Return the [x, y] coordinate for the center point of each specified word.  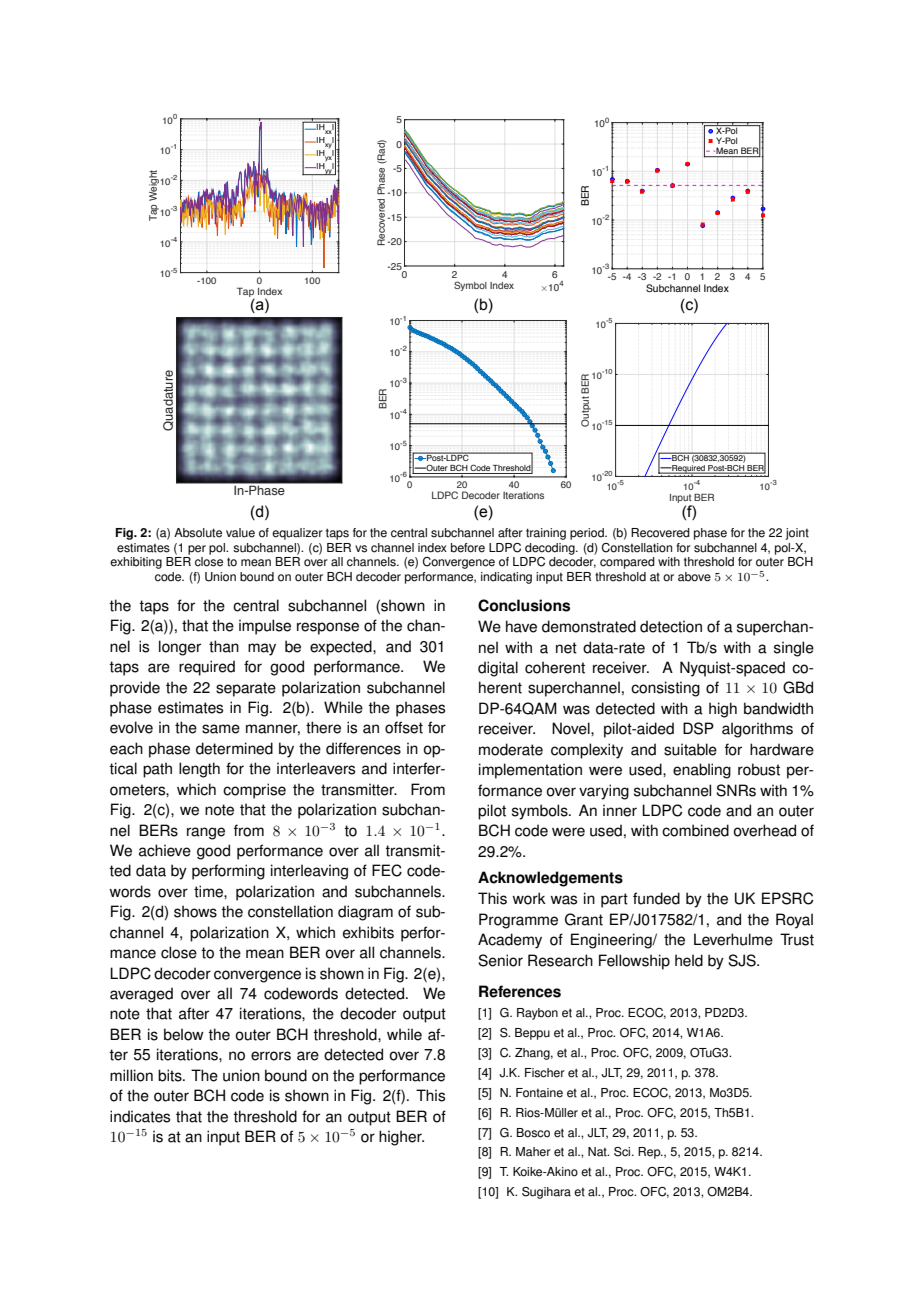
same [221, 729]
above [694, 577]
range [206, 833]
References [520, 991]
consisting [665, 689]
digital [498, 669]
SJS [743, 960]
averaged [141, 995]
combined [695, 830]
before [468, 548]
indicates [140, 1116]
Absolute [198, 533]
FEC [387, 870]
